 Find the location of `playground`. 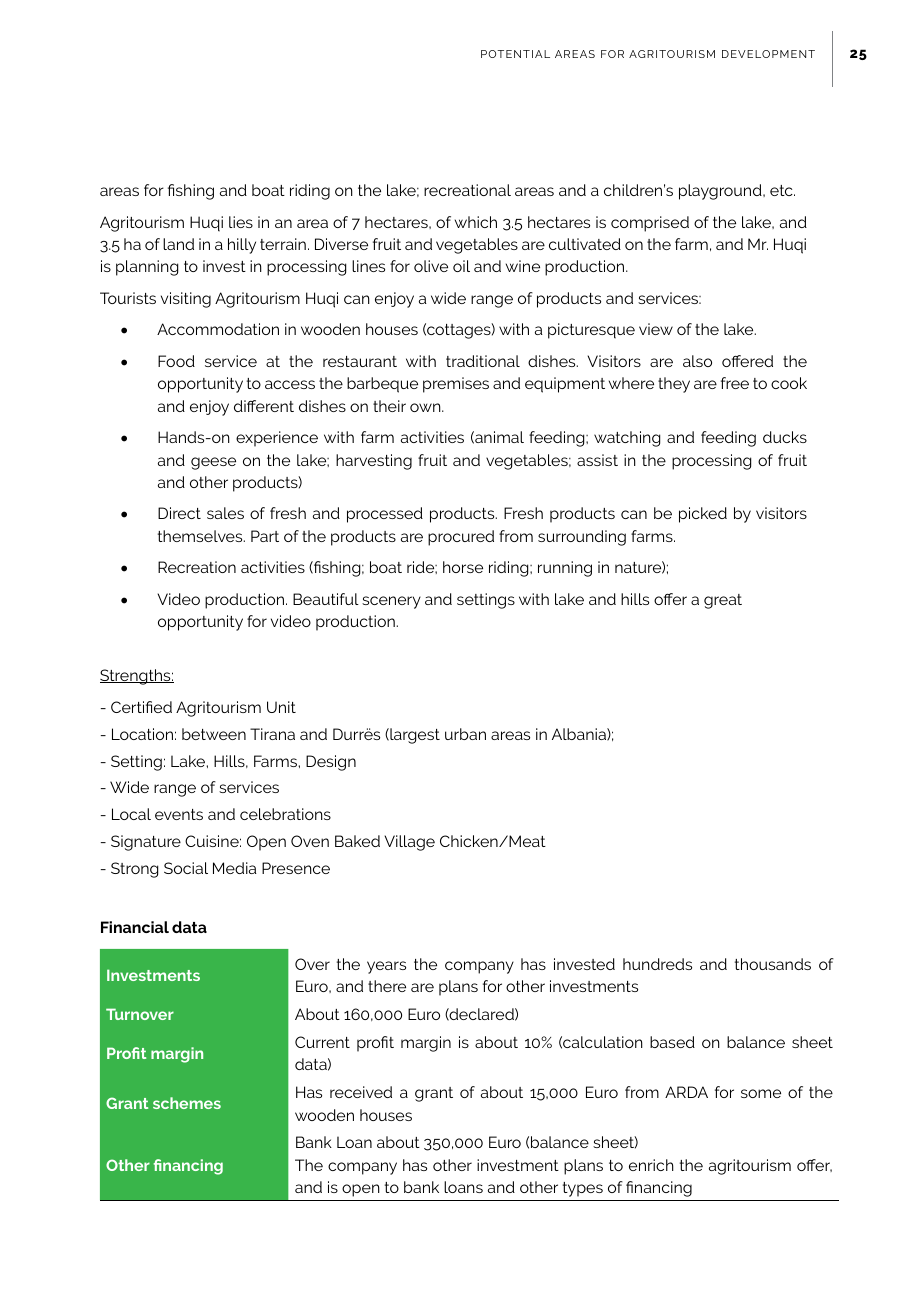

playground is located at coordinates (721, 192).
